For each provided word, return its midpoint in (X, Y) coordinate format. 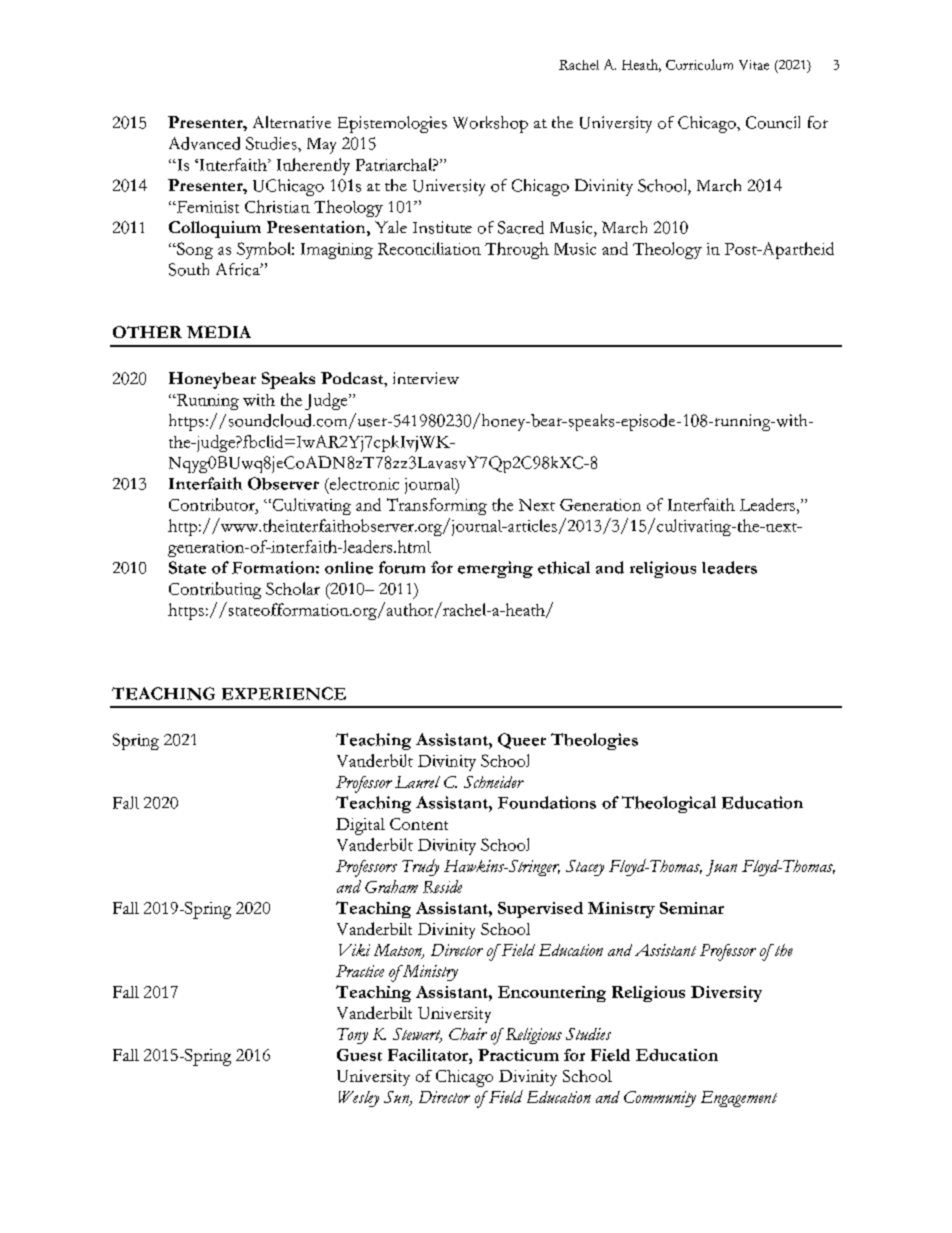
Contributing (215, 590)
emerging (495, 569)
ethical (564, 567)
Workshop (490, 124)
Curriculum (699, 64)
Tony (352, 1036)
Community (660, 1099)
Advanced (204, 143)
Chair (468, 1034)
